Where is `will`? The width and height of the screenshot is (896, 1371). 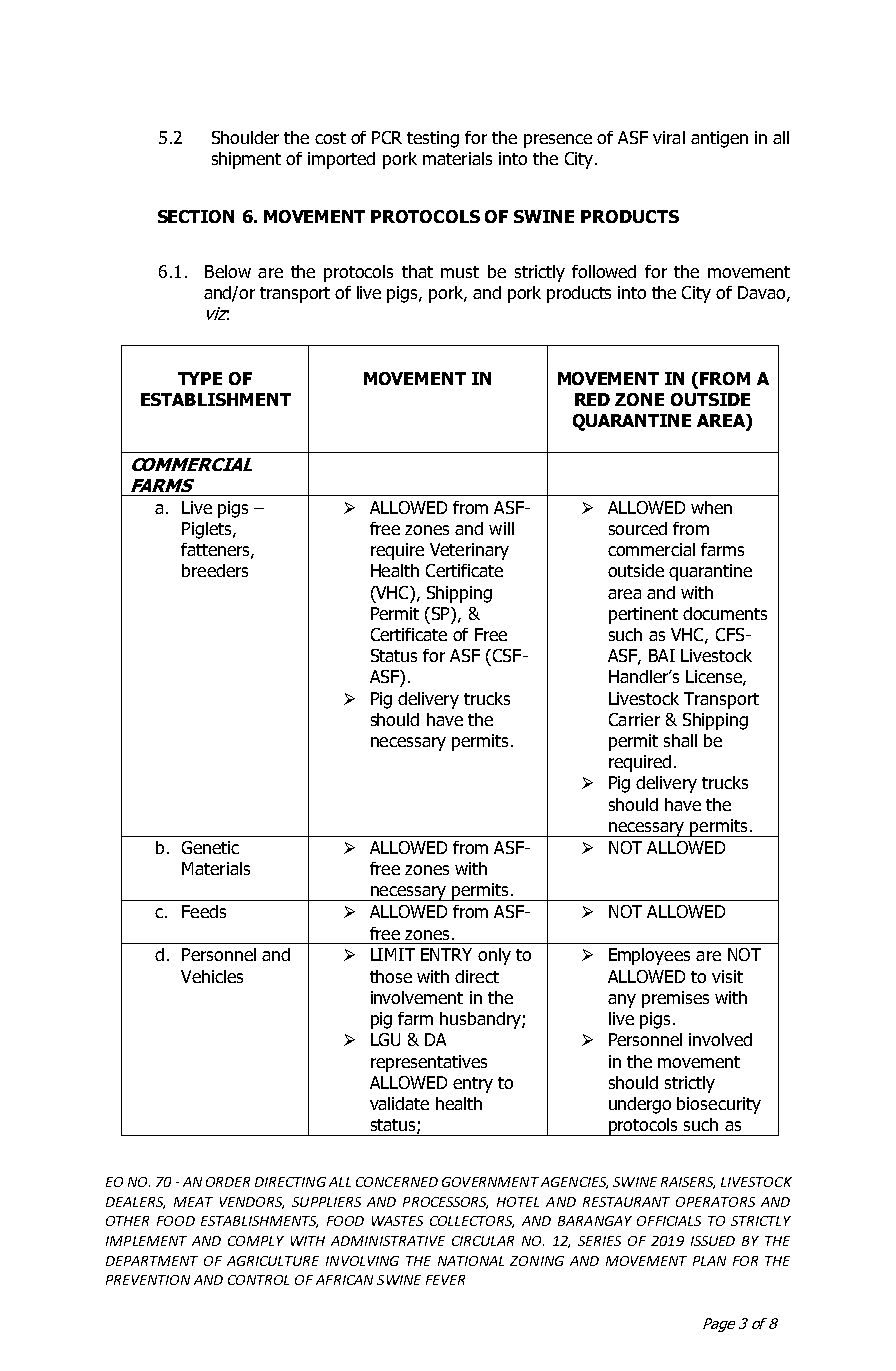 will is located at coordinates (501, 528).
